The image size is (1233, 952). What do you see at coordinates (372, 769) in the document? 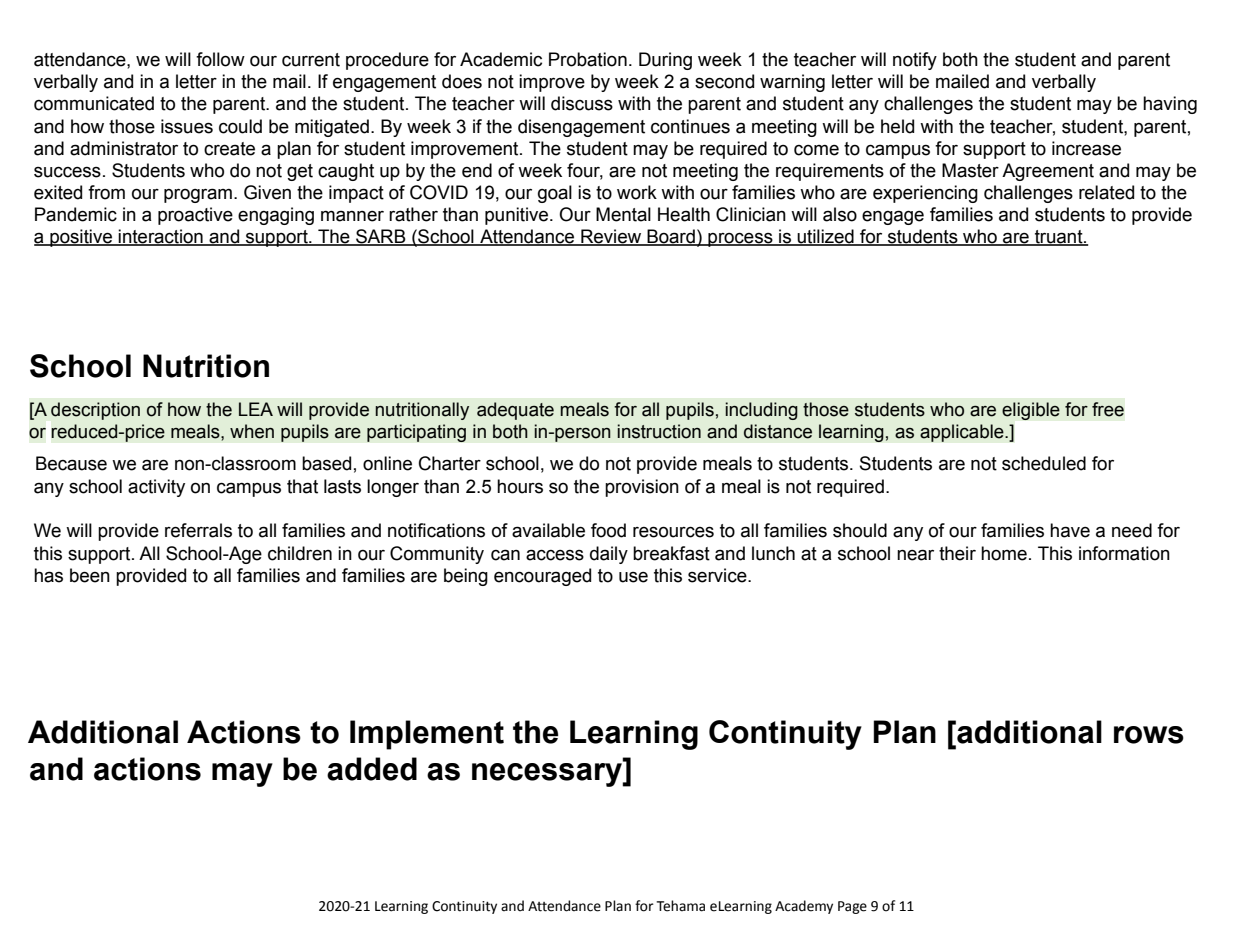
I see `added` at bounding box center [372, 769].
